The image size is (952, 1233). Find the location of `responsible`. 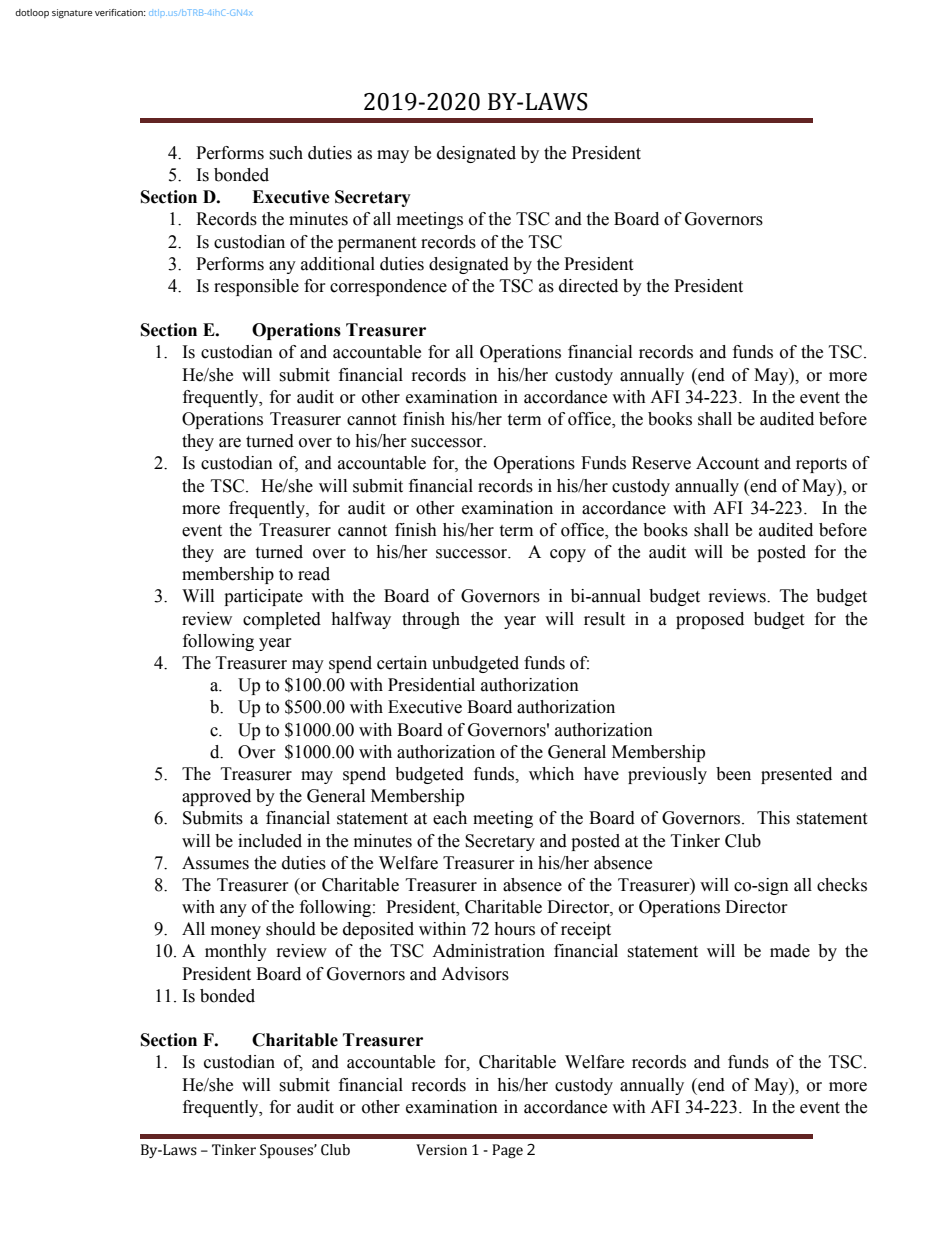

responsible is located at coordinates (256, 287).
